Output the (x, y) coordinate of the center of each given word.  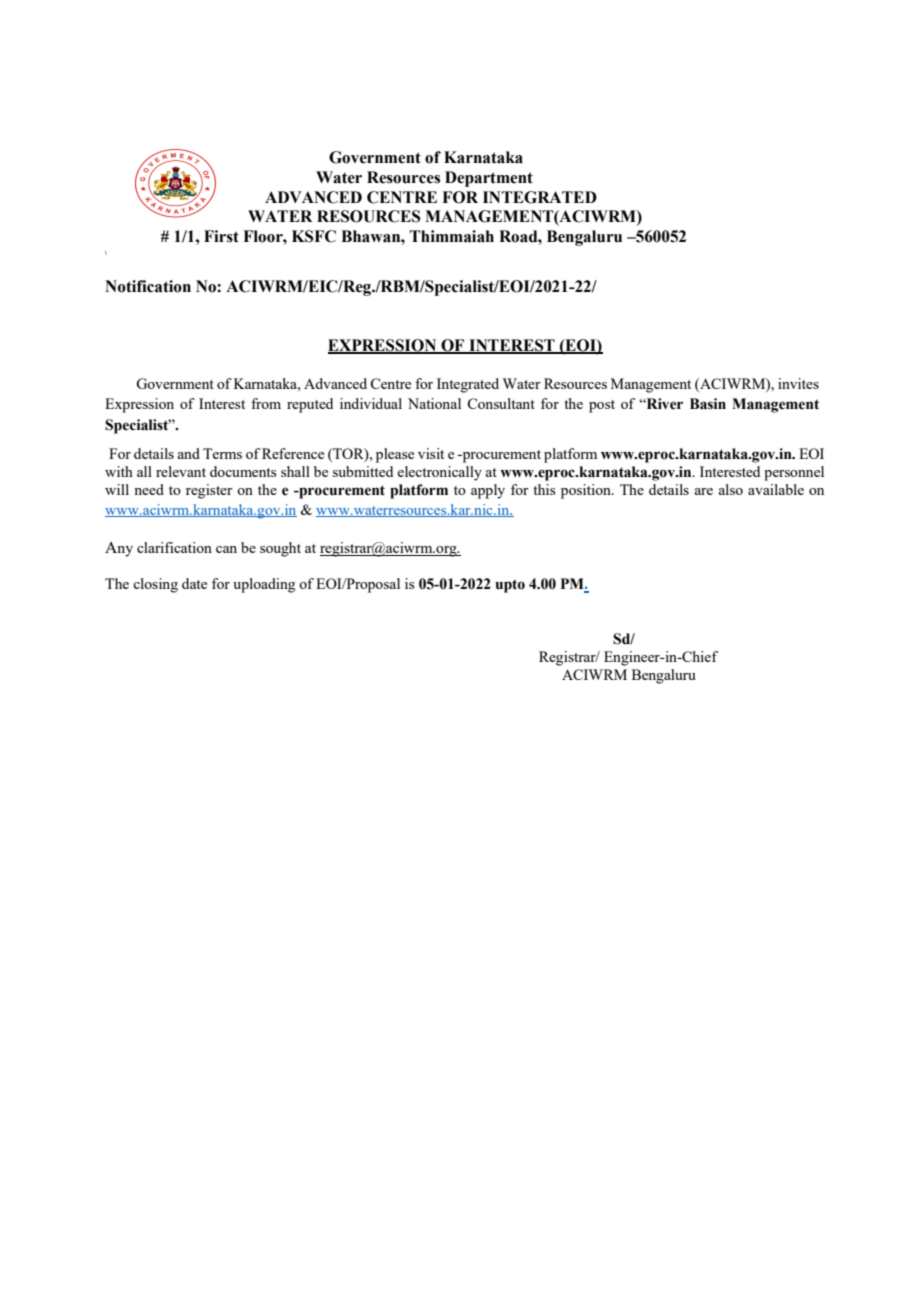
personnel (794, 473)
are (703, 491)
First (221, 236)
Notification (148, 286)
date (194, 583)
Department (489, 179)
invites (798, 383)
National (434, 403)
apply (488, 491)
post (602, 406)
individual (371, 403)
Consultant (501, 403)
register (209, 491)
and (188, 453)
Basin (708, 404)
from (266, 403)
